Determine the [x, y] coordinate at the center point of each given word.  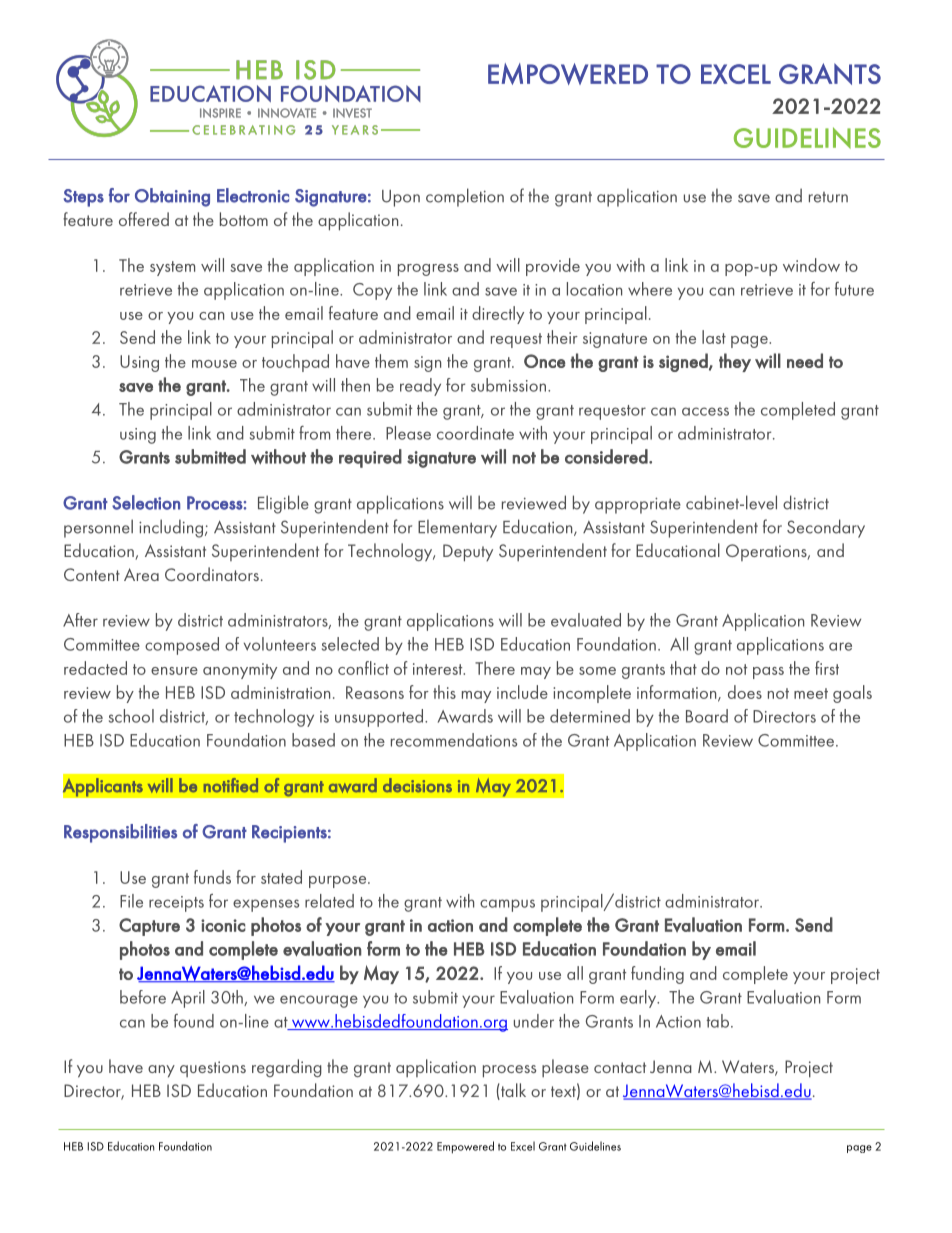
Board [707, 716]
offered [144, 219]
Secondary [826, 528]
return [828, 197]
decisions [417, 785]
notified [231, 785]
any [161, 1071]
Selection [146, 502]
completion [465, 197]
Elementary [457, 528]
